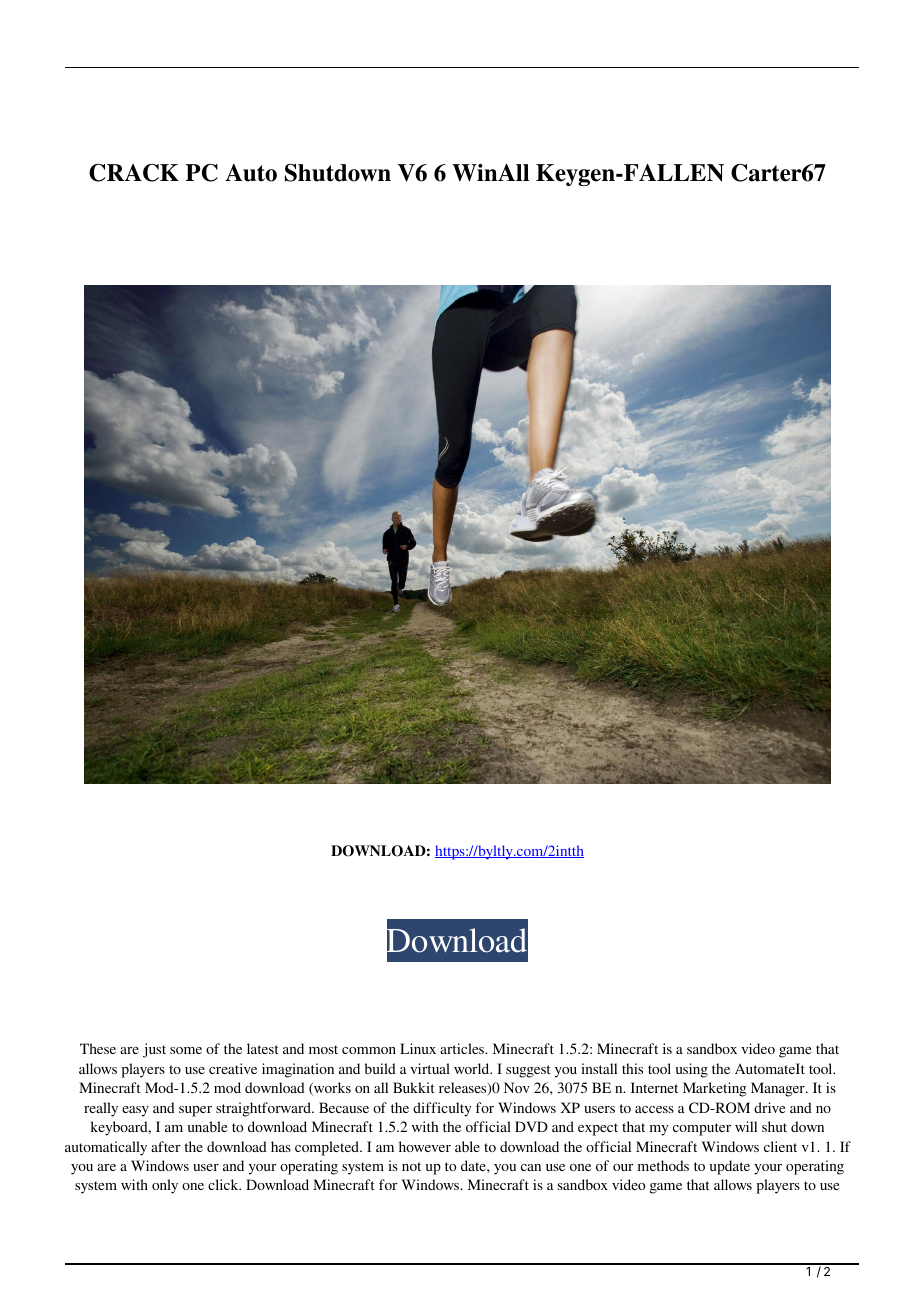  Describe the element at coordinates (692, 1070) in the screenshot. I see `using` at that location.
